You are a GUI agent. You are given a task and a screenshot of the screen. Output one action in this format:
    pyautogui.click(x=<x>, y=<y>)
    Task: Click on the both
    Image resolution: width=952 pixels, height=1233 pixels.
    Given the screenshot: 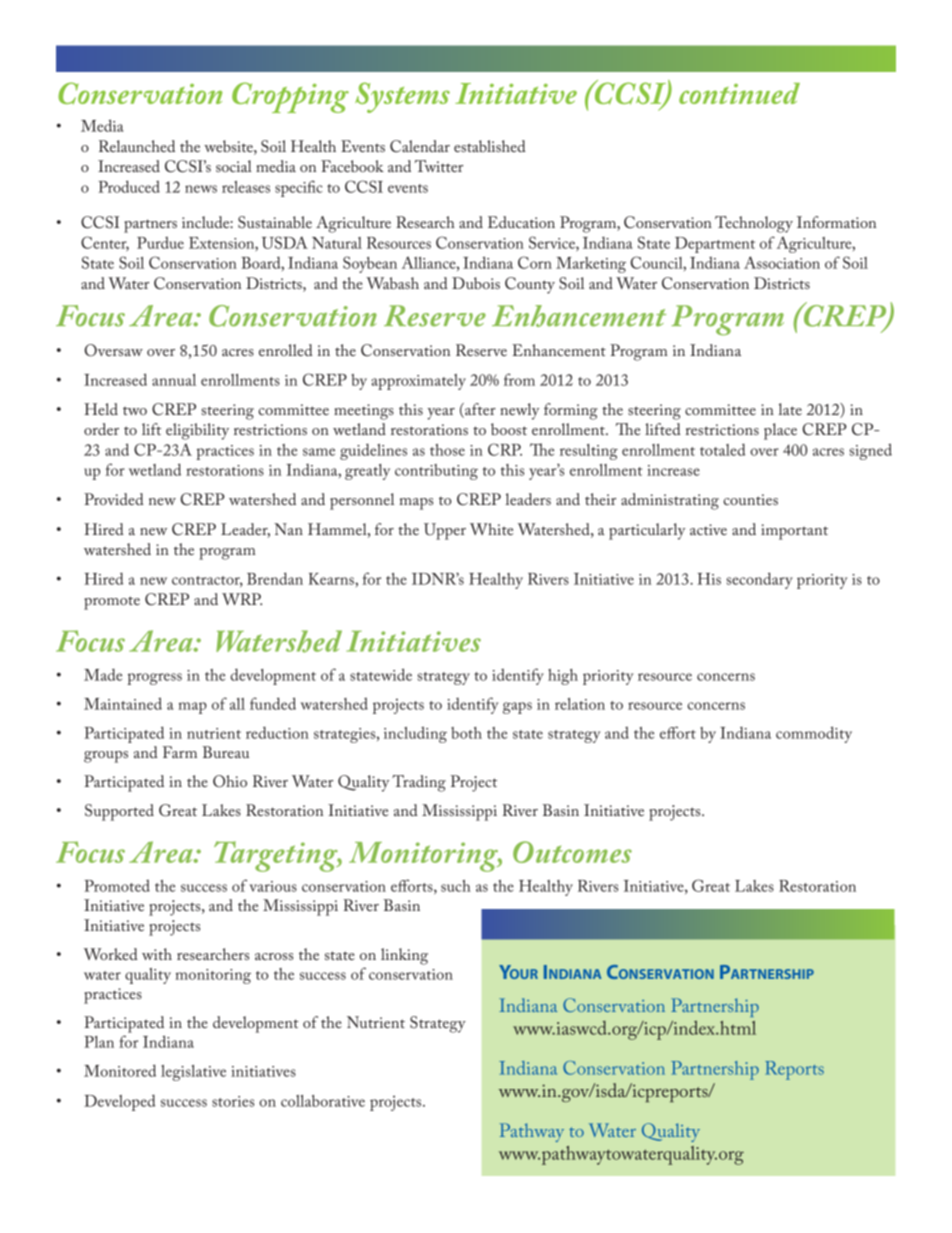 What is the action you would take?
    pyautogui.click(x=466, y=733)
